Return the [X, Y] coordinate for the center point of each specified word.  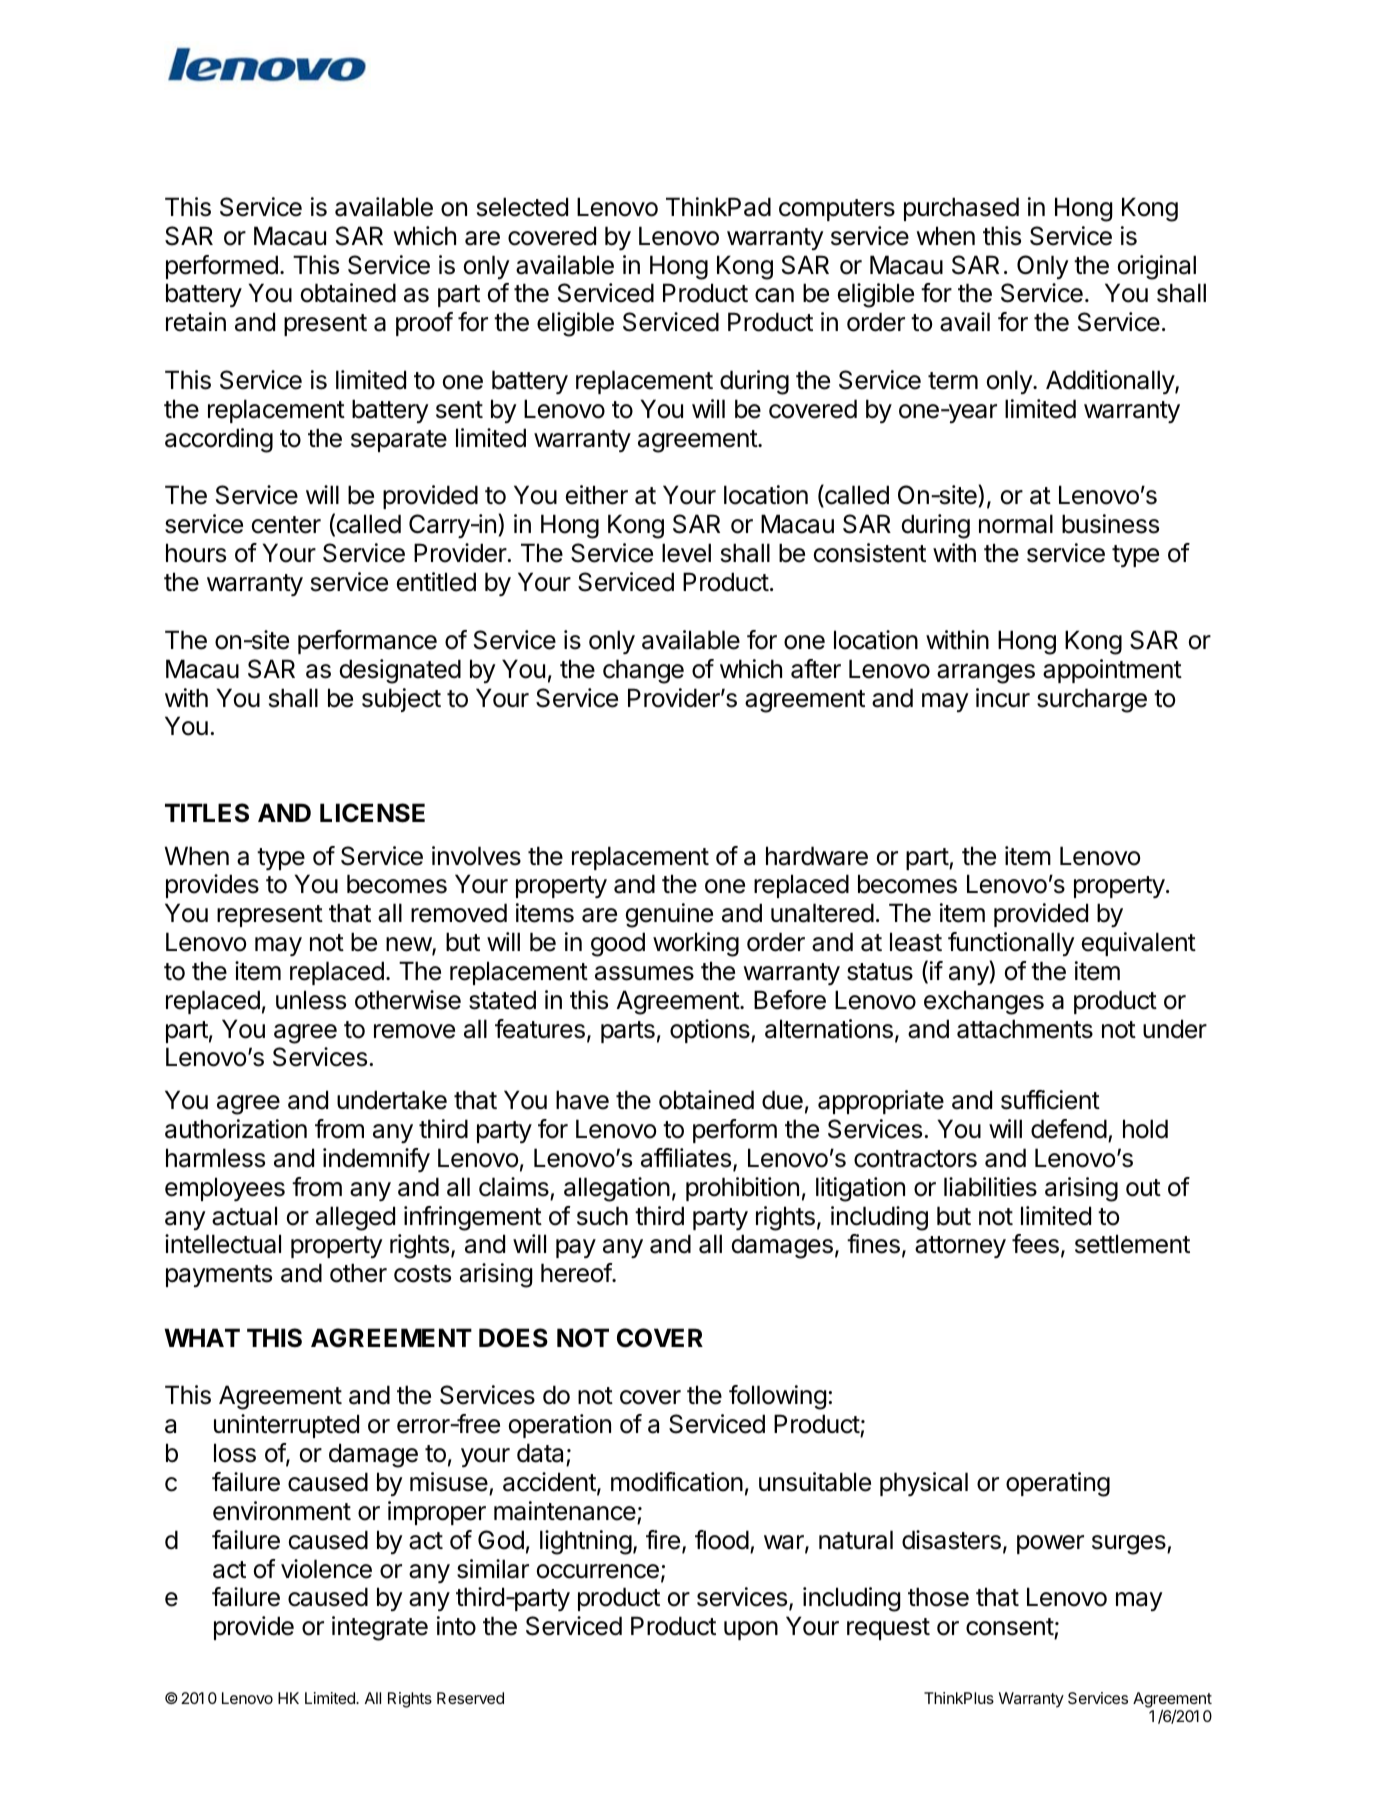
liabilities [990, 1187]
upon [751, 1630]
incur [1003, 698]
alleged [355, 1218]
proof [424, 324]
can [774, 295]
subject [401, 700]
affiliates [686, 1158]
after [816, 669]
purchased [961, 209]
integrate [380, 1628]
